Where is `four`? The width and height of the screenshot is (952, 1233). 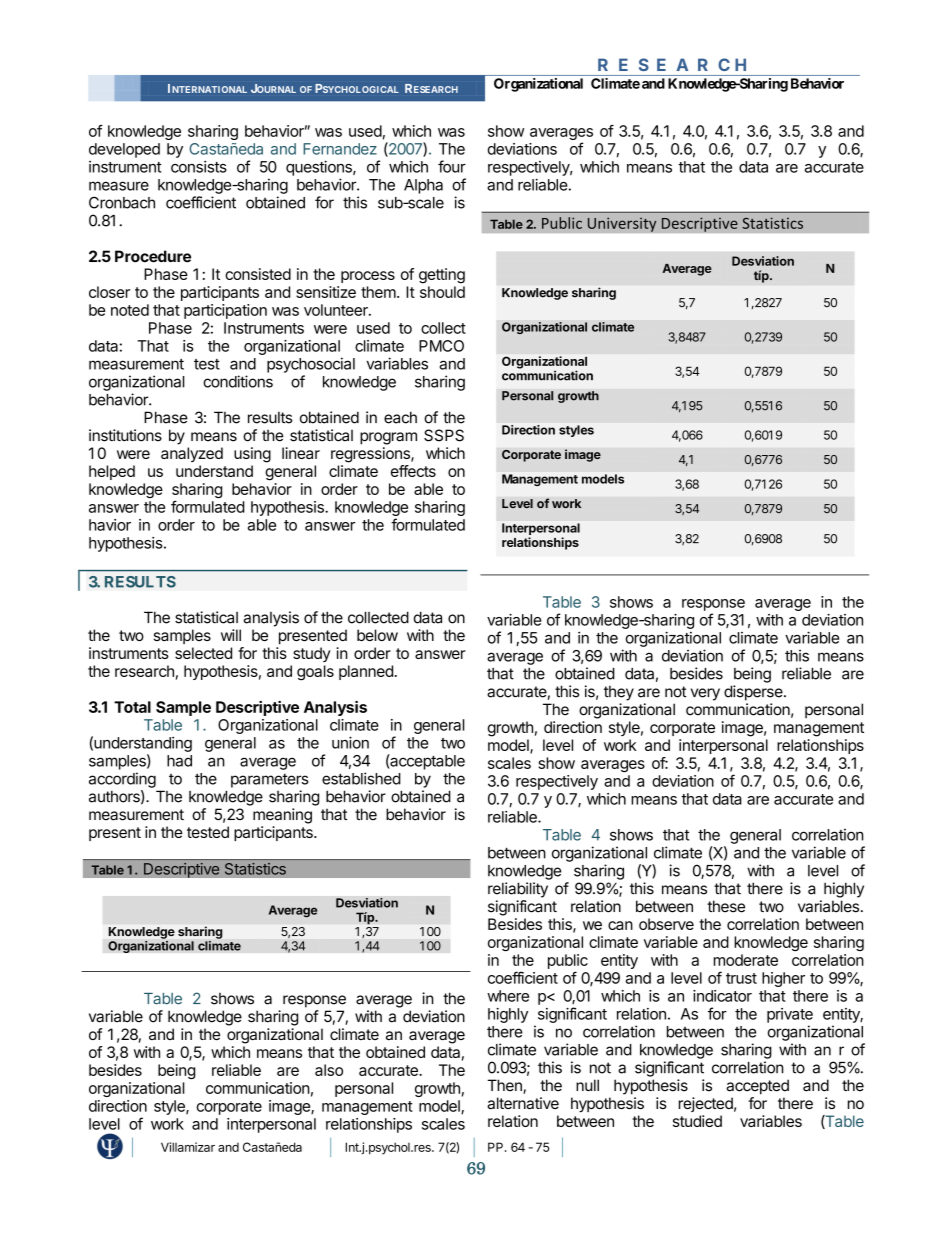 four is located at coordinates (452, 166).
